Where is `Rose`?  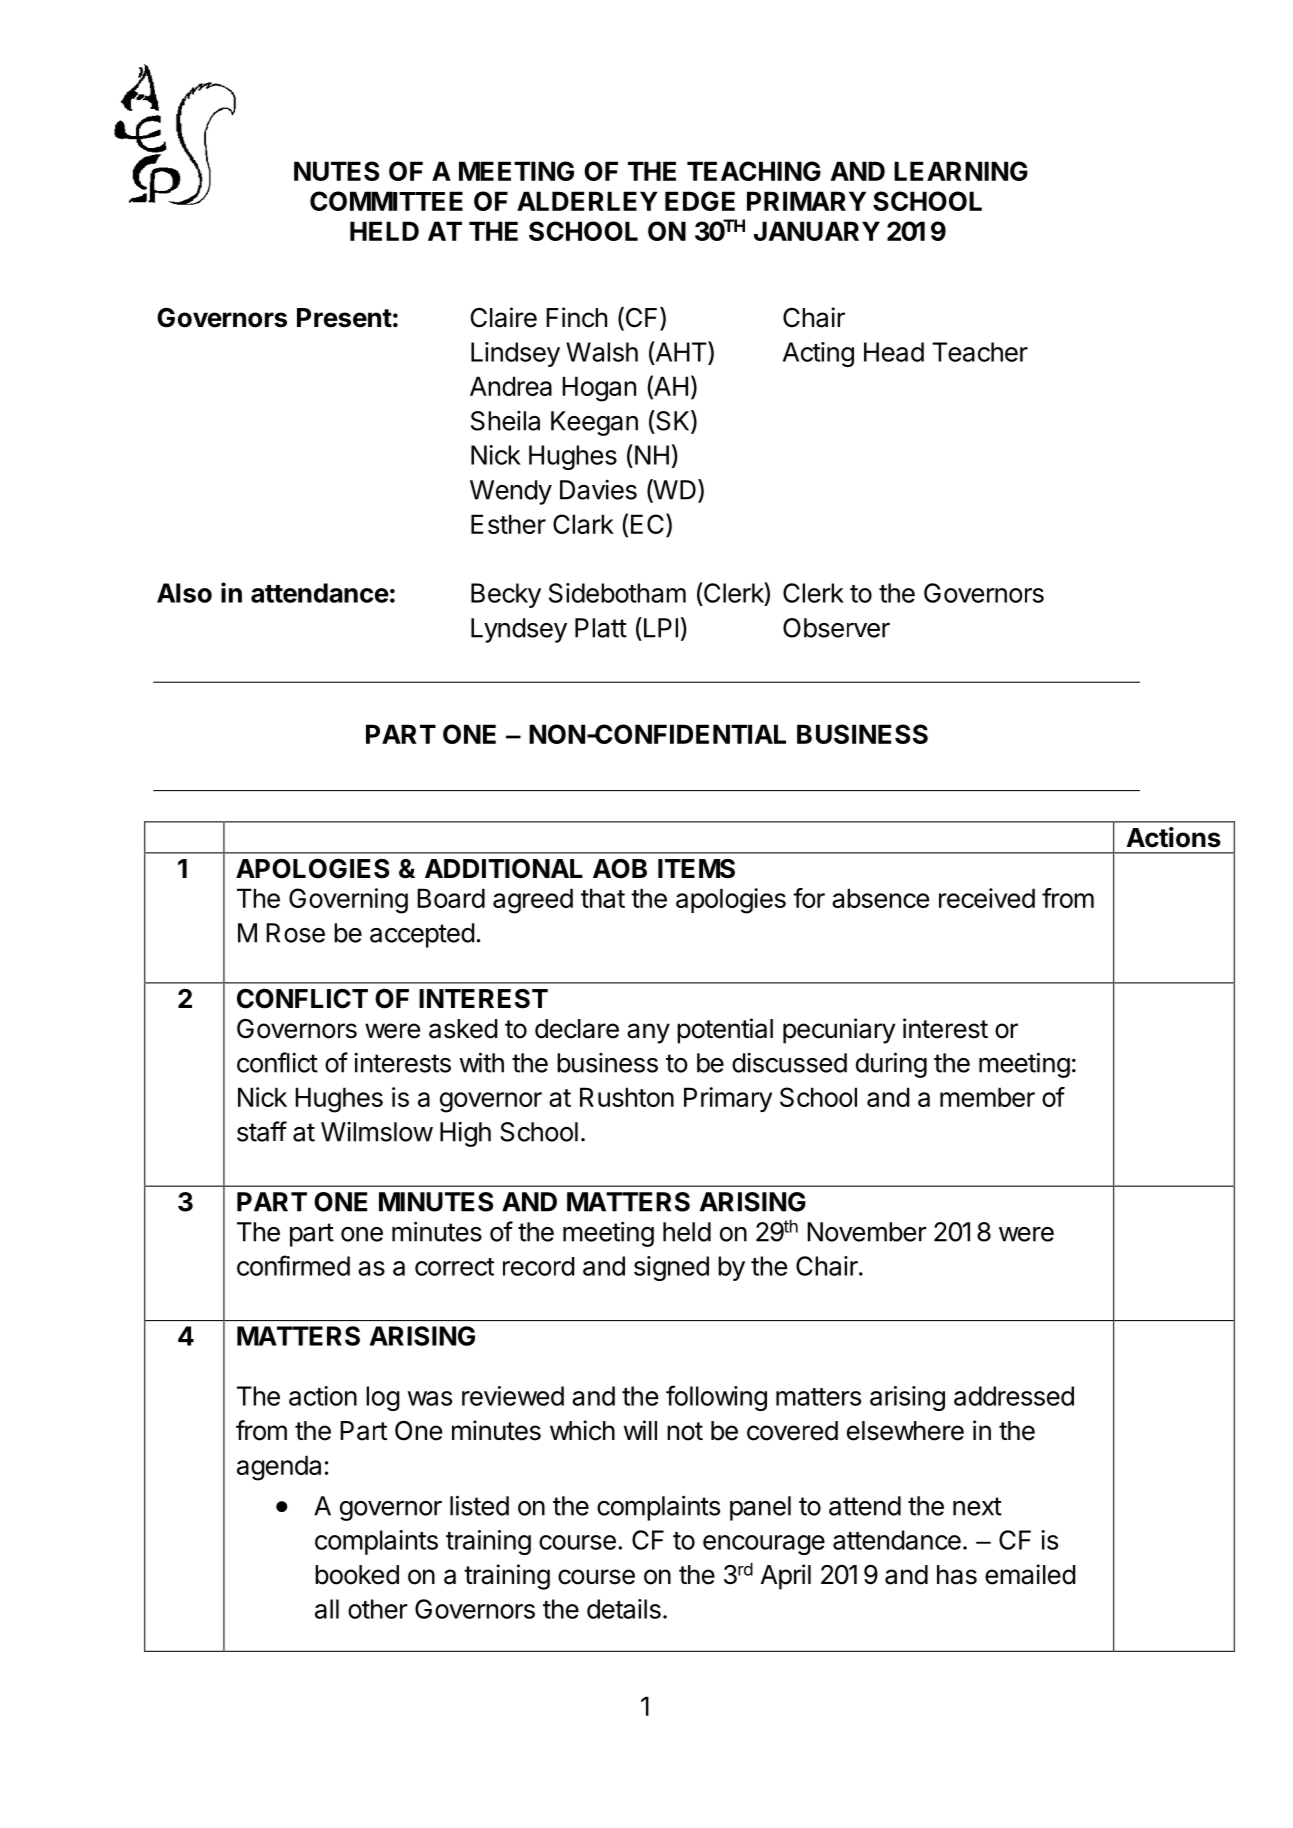
Rose is located at coordinates (295, 933).
